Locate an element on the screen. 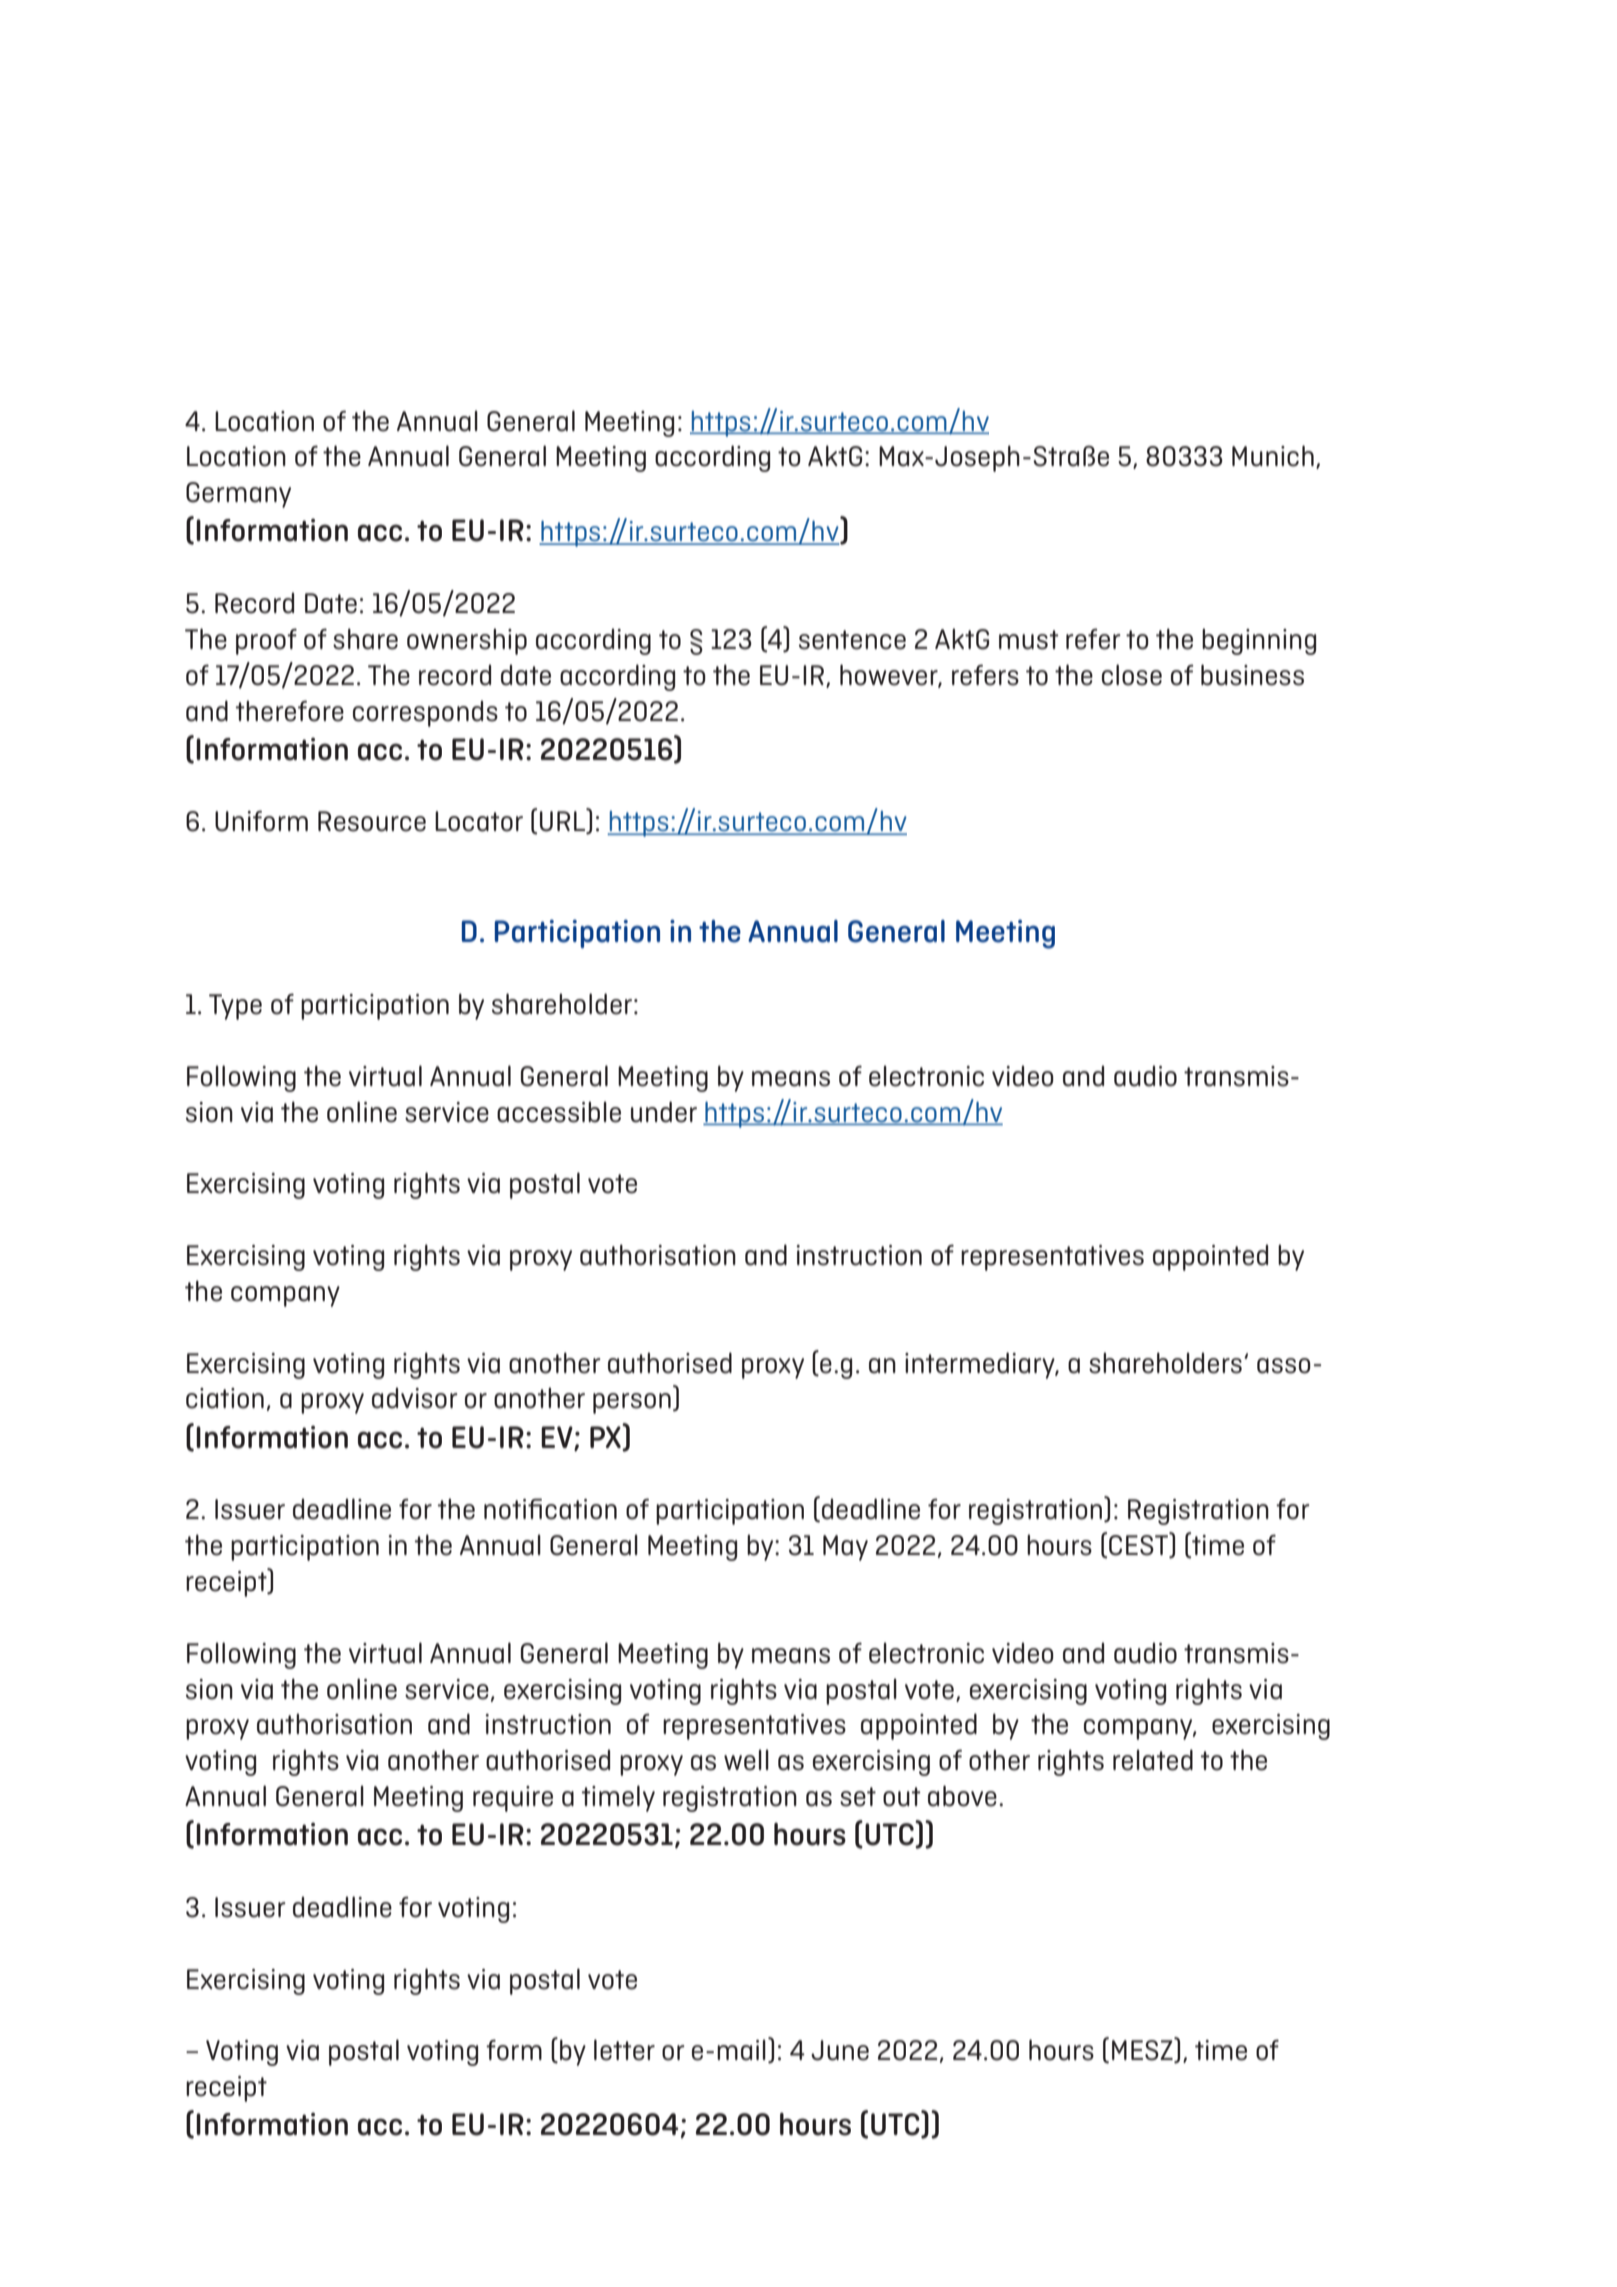 This screenshot has width=1617, height=2287. letter is located at coordinates (624, 2050).
